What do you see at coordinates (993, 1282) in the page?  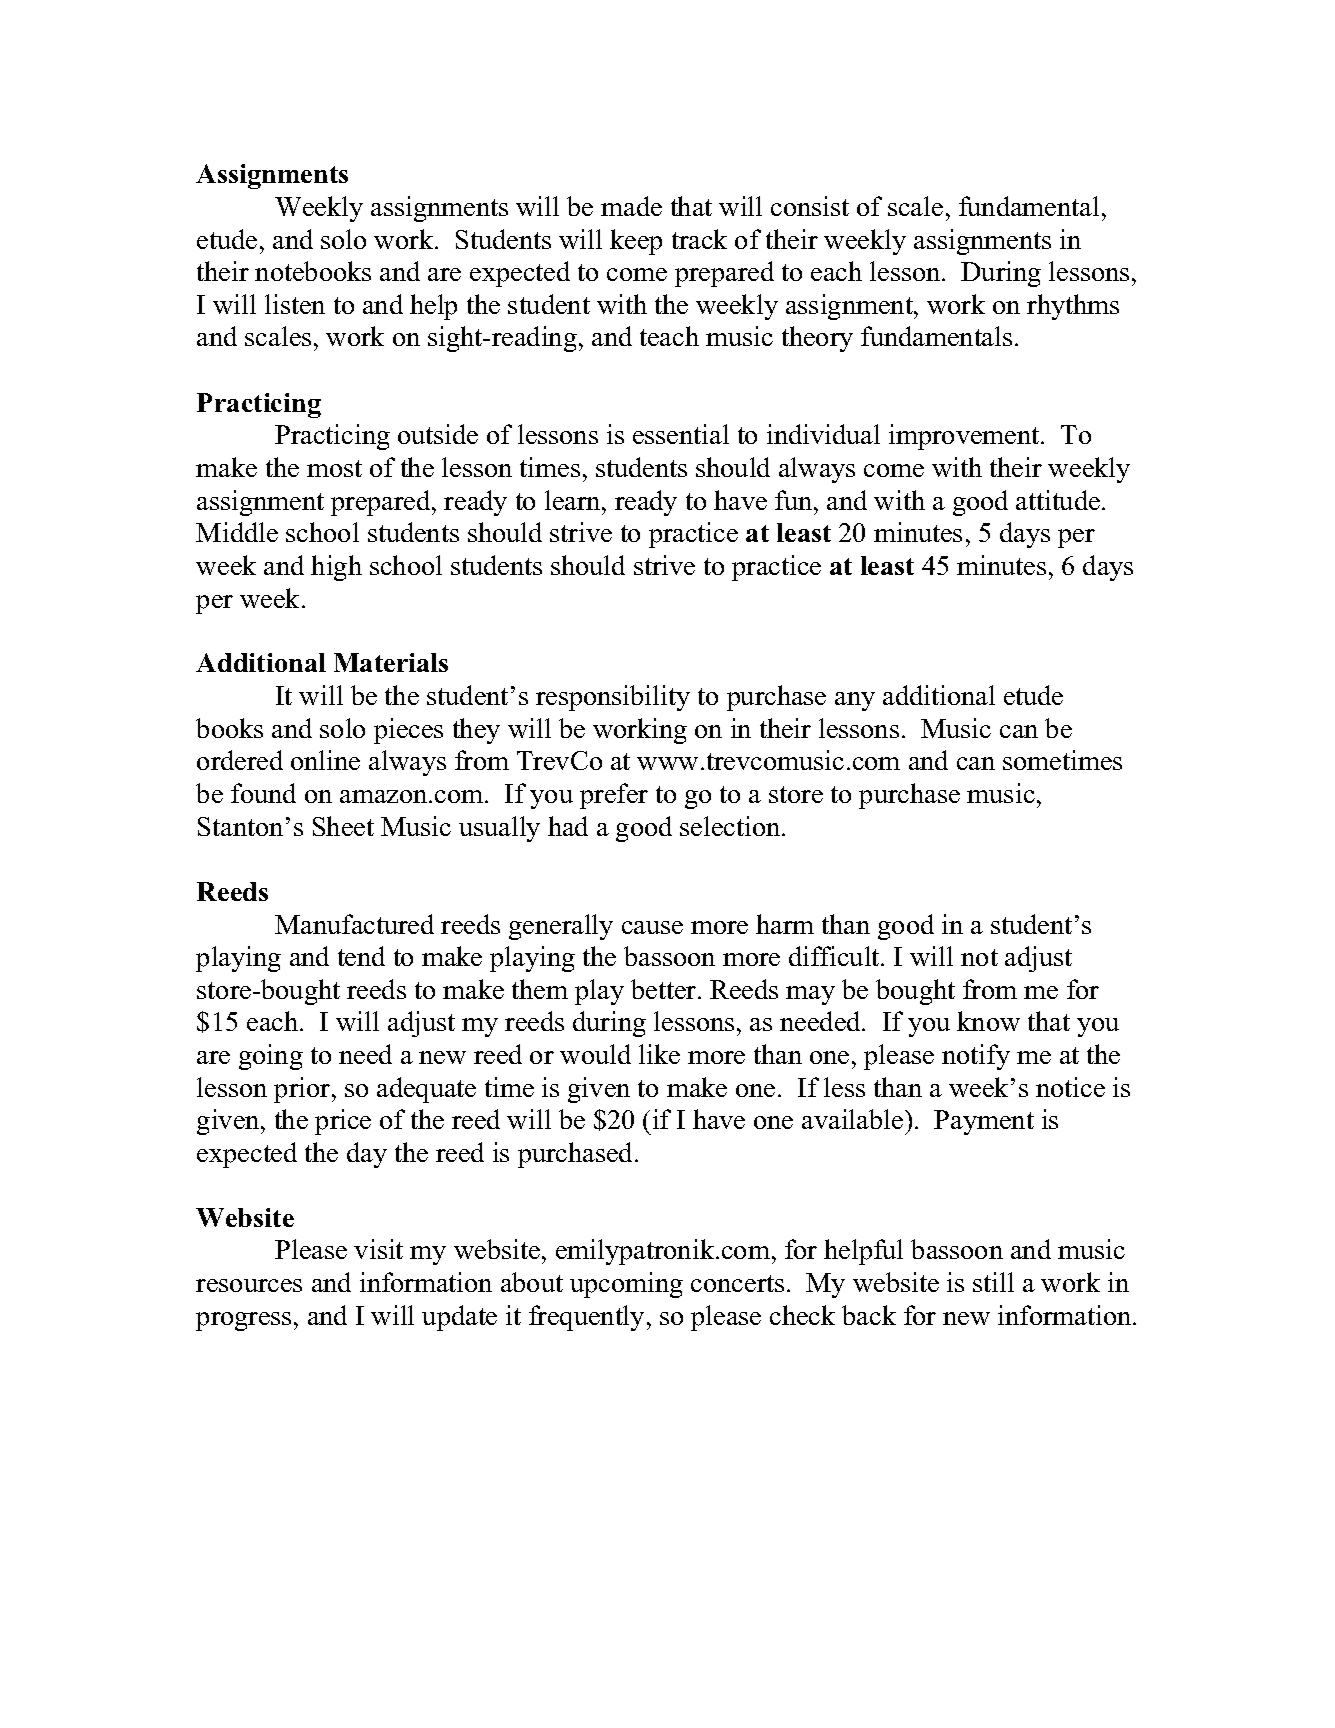 I see `still` at bounding box center [993, 1282].
